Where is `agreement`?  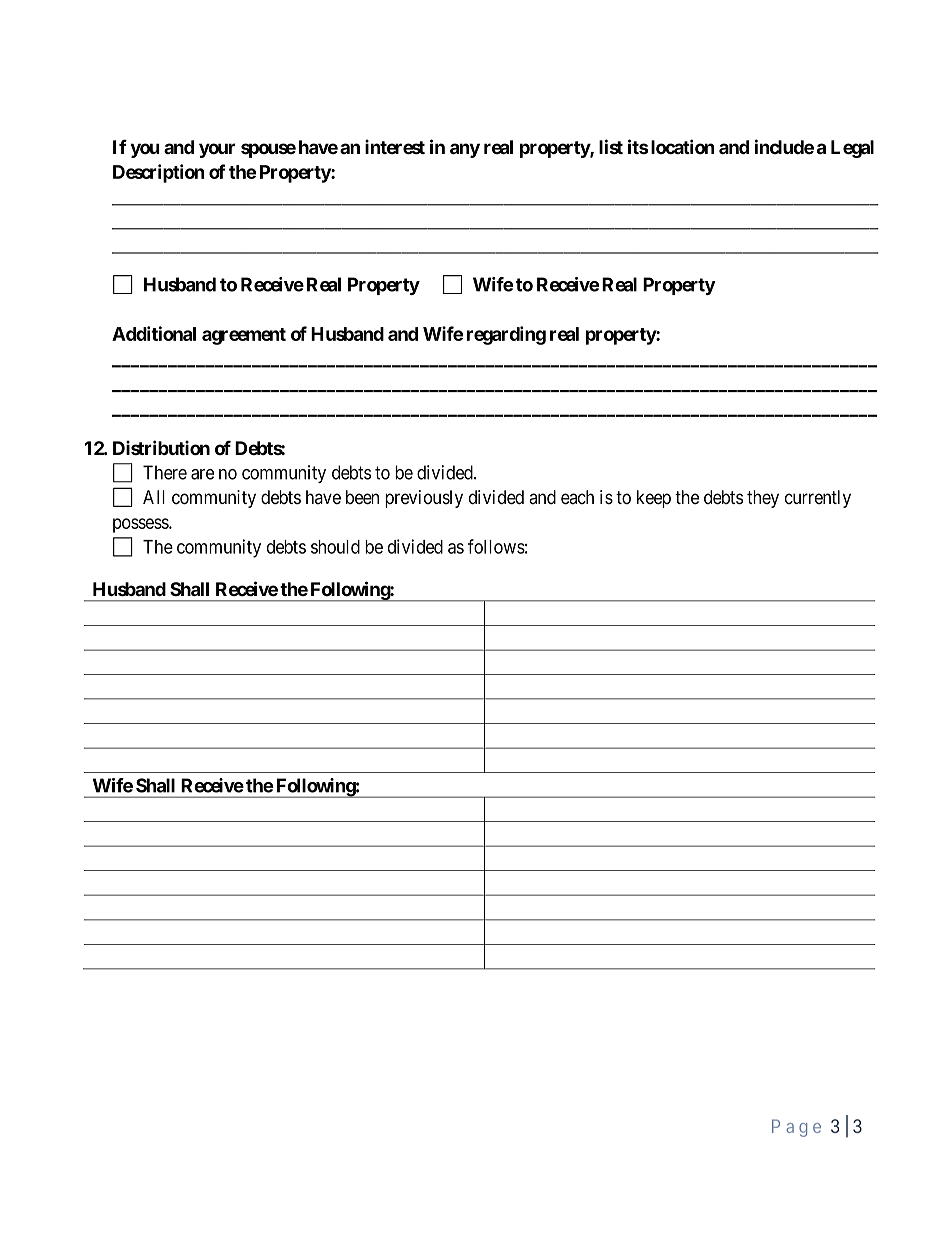
agreement is located at coordinates (244, 336).
